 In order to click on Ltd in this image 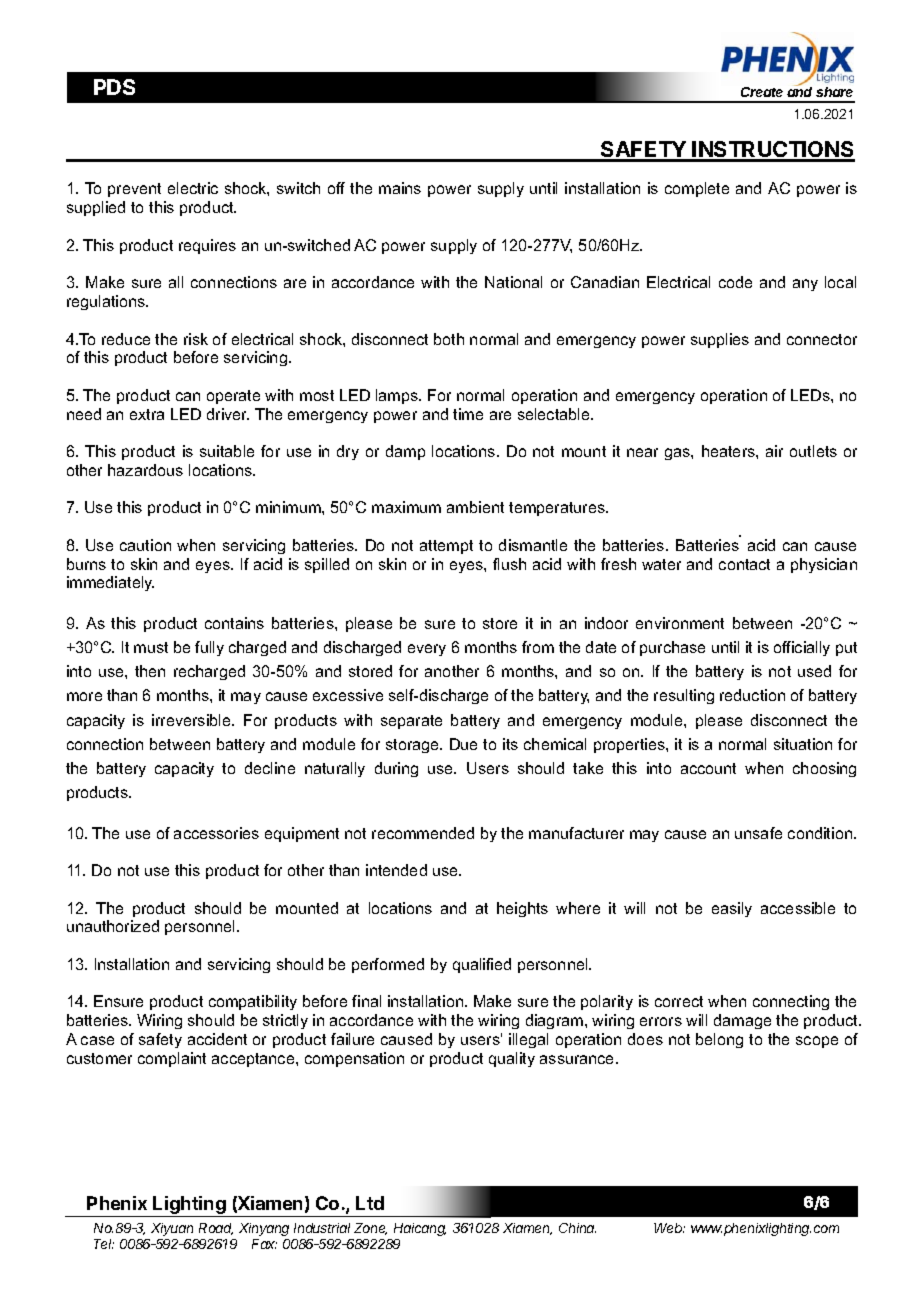, I will do `click(370, 1203)`.
